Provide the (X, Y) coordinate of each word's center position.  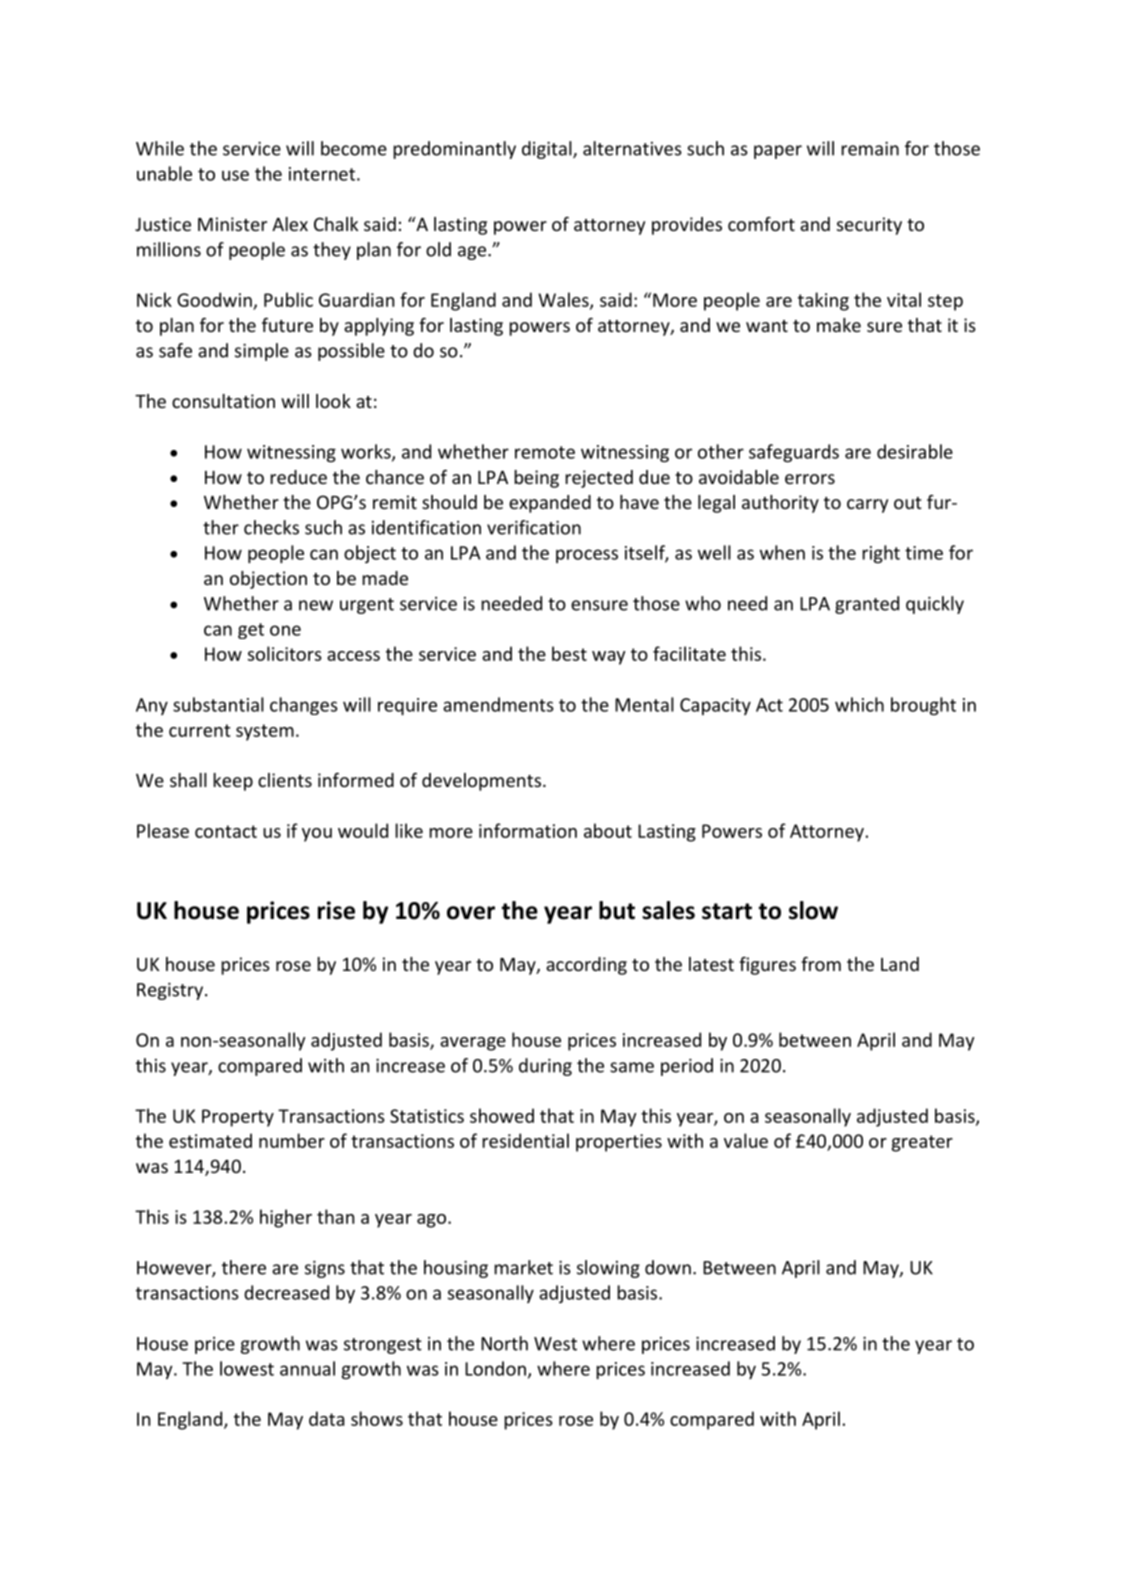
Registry (171, 991)
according (586, 966)
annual (307, 1368)
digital (548, 150)
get (251, 631)
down (668, 1267)
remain (870, 149)
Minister (232, 224)
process (587, 556)
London (495, 1368)
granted (867, 605)
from (821, 964)
